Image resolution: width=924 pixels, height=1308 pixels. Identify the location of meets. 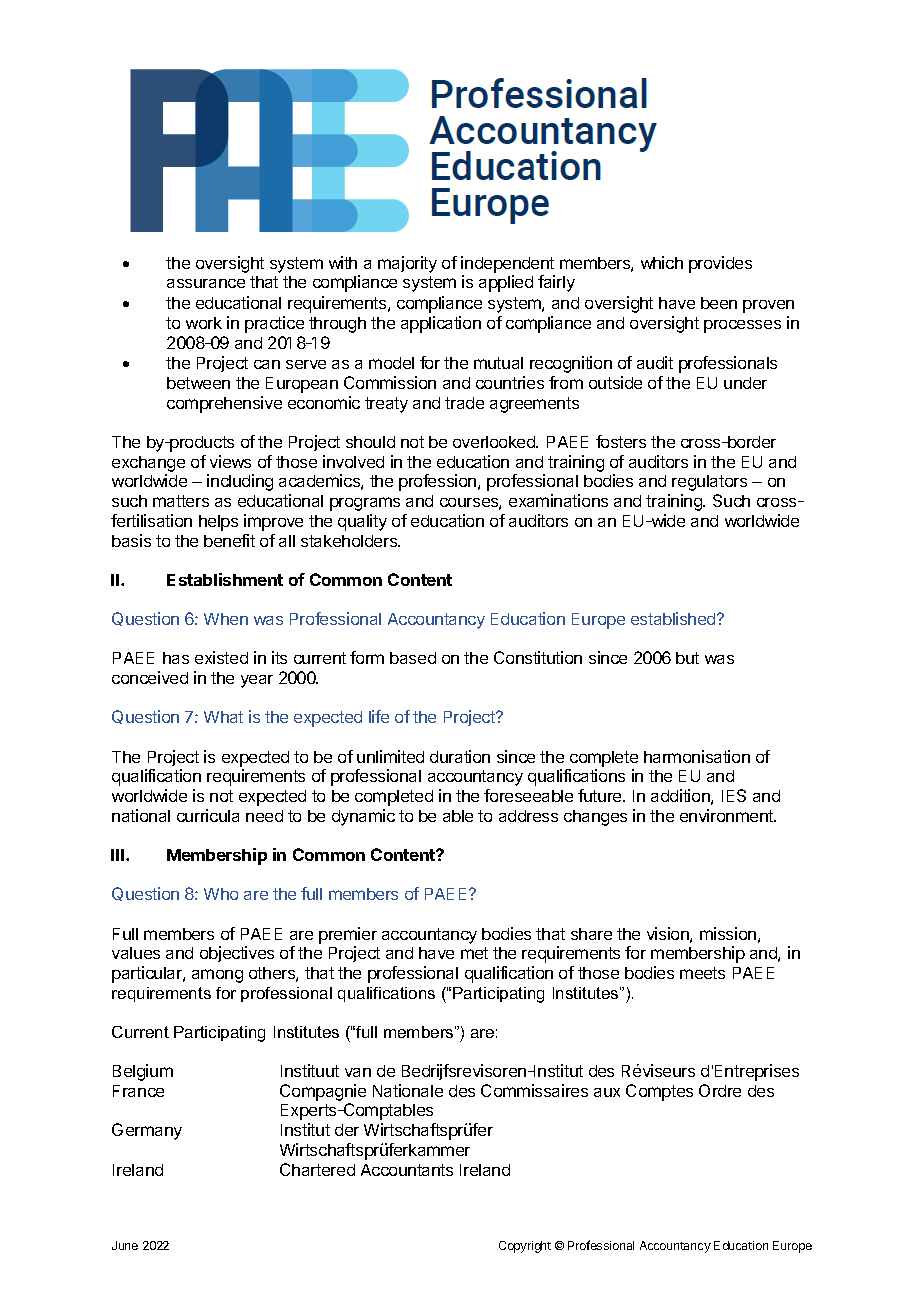
(702, 973).
